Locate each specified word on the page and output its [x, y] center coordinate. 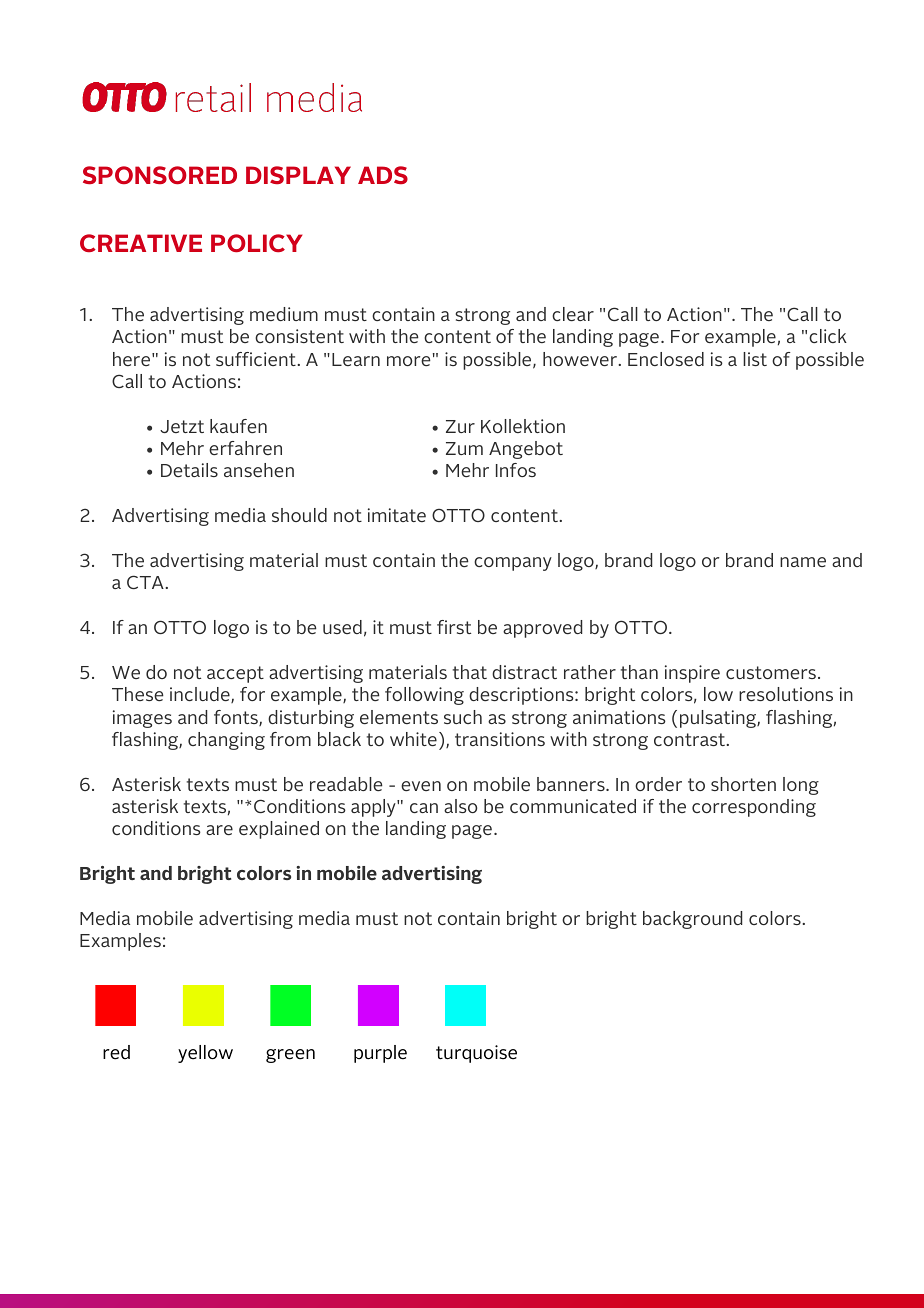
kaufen [238, 426]
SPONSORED [160, 175]
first [454, 627]
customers [771, 672]
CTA [146, 582]
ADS [383, 175]
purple [380, 1054]
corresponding [754, 808]
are [219, 830]
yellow [205, 1054]
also [460, 806]
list [755, 359]
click [828, 336]
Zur [460, 426]
